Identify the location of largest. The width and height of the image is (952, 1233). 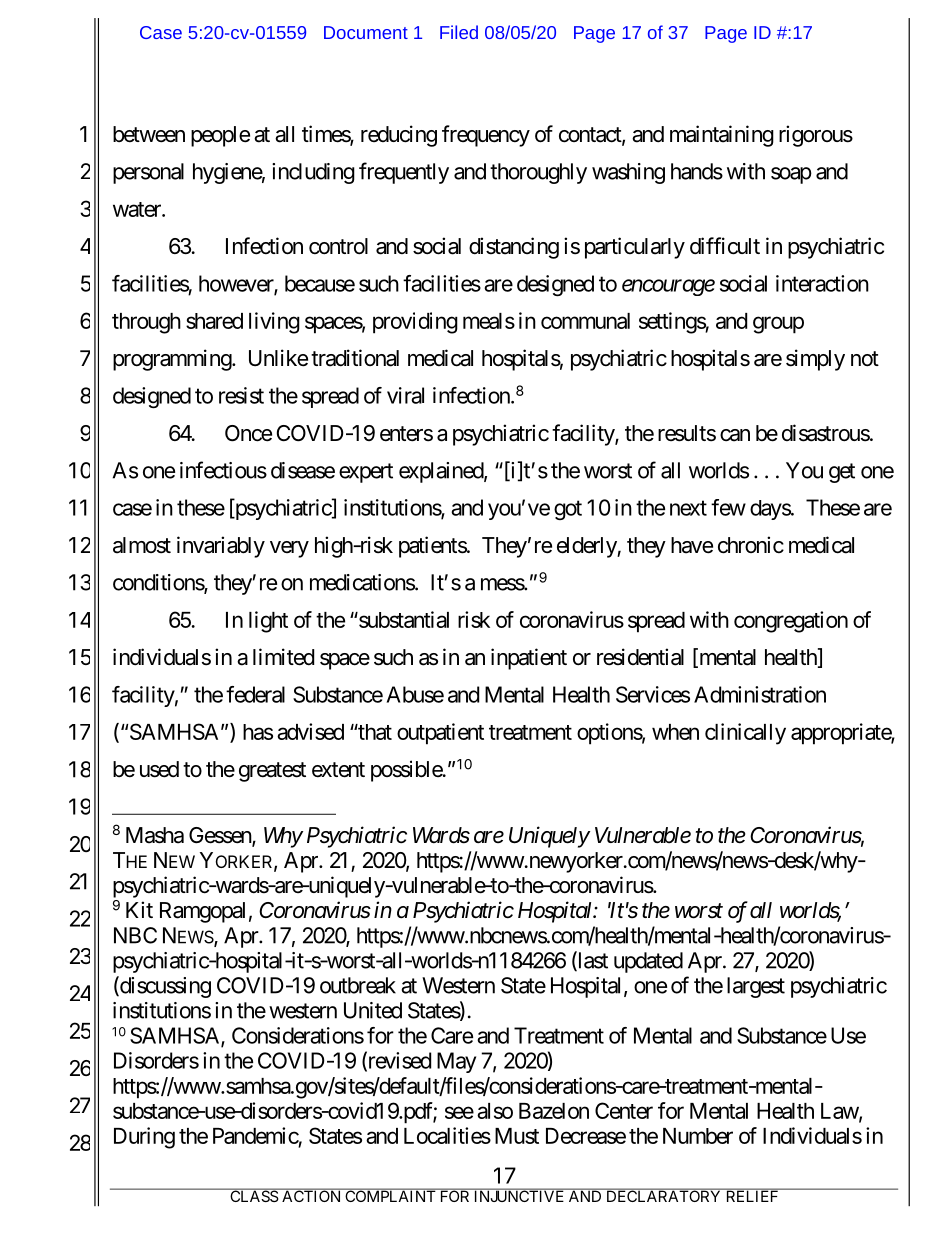
(756, 987).
